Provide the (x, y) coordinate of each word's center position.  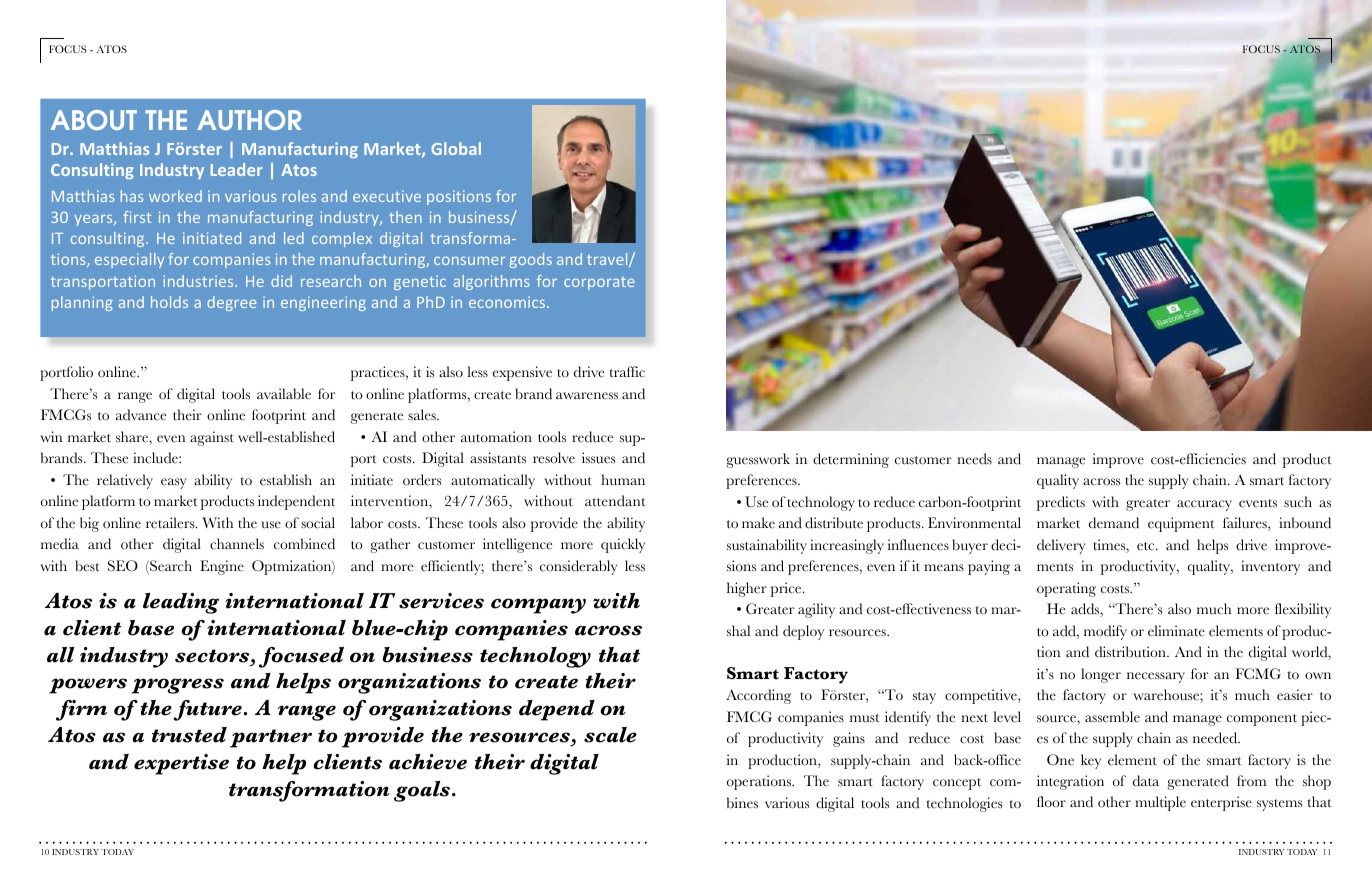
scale (610, 735)
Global (456, 148)
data (1146, 781)
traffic (627, 372)
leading (181, 603)
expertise (181, 764)
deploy (803, 632)
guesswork (758, 460)
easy (174, 483)
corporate (599, 283)
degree (232, 303)
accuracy (1204, 505)
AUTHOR (249, 120)
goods (531, 260)
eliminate (1176, 631)
